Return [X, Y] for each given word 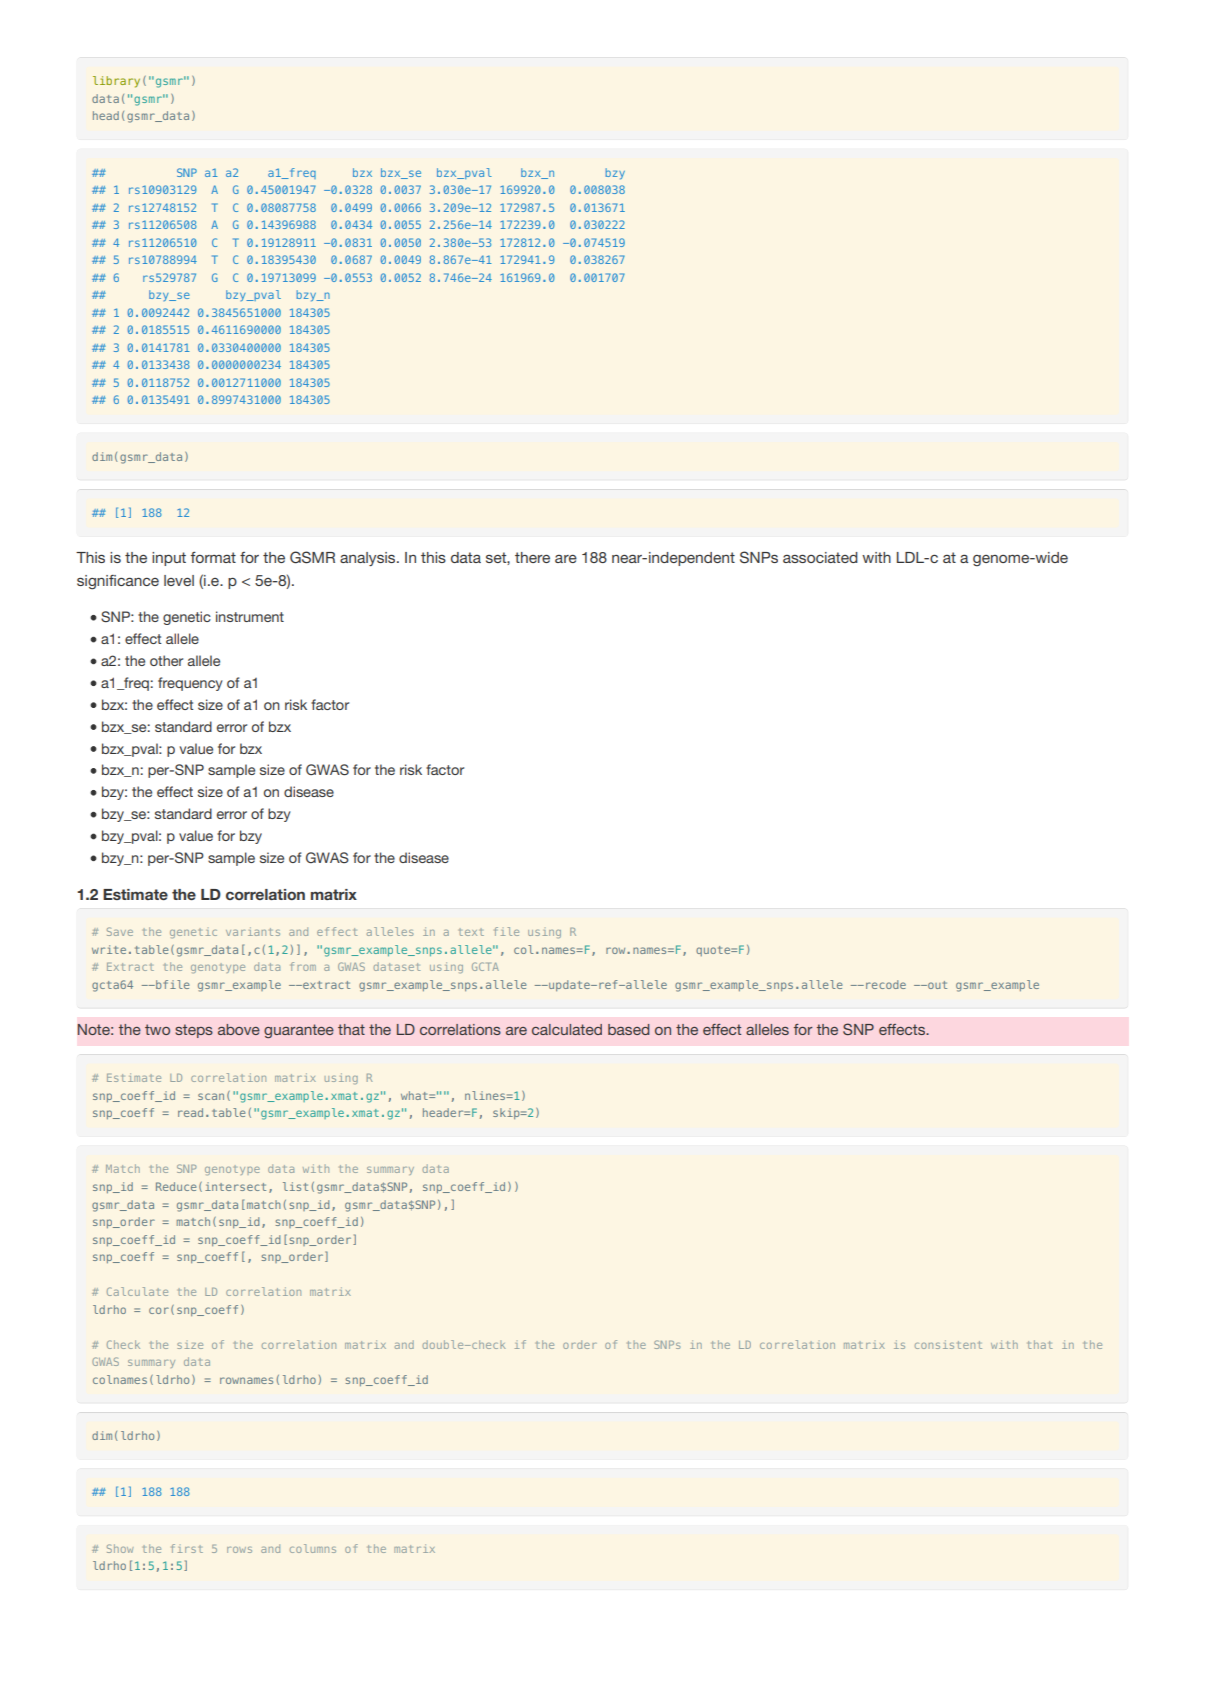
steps [194, 1031]
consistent [948, 1344]
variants [253, 931]
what [415, 1095]
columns [313, 1548]
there [532, 557]
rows [239, 1550]
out [936, 985]
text [471, 932]
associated [820, 557]
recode [886, 984]
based [629, 1029]
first [187, 1548]
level [179, 580]
